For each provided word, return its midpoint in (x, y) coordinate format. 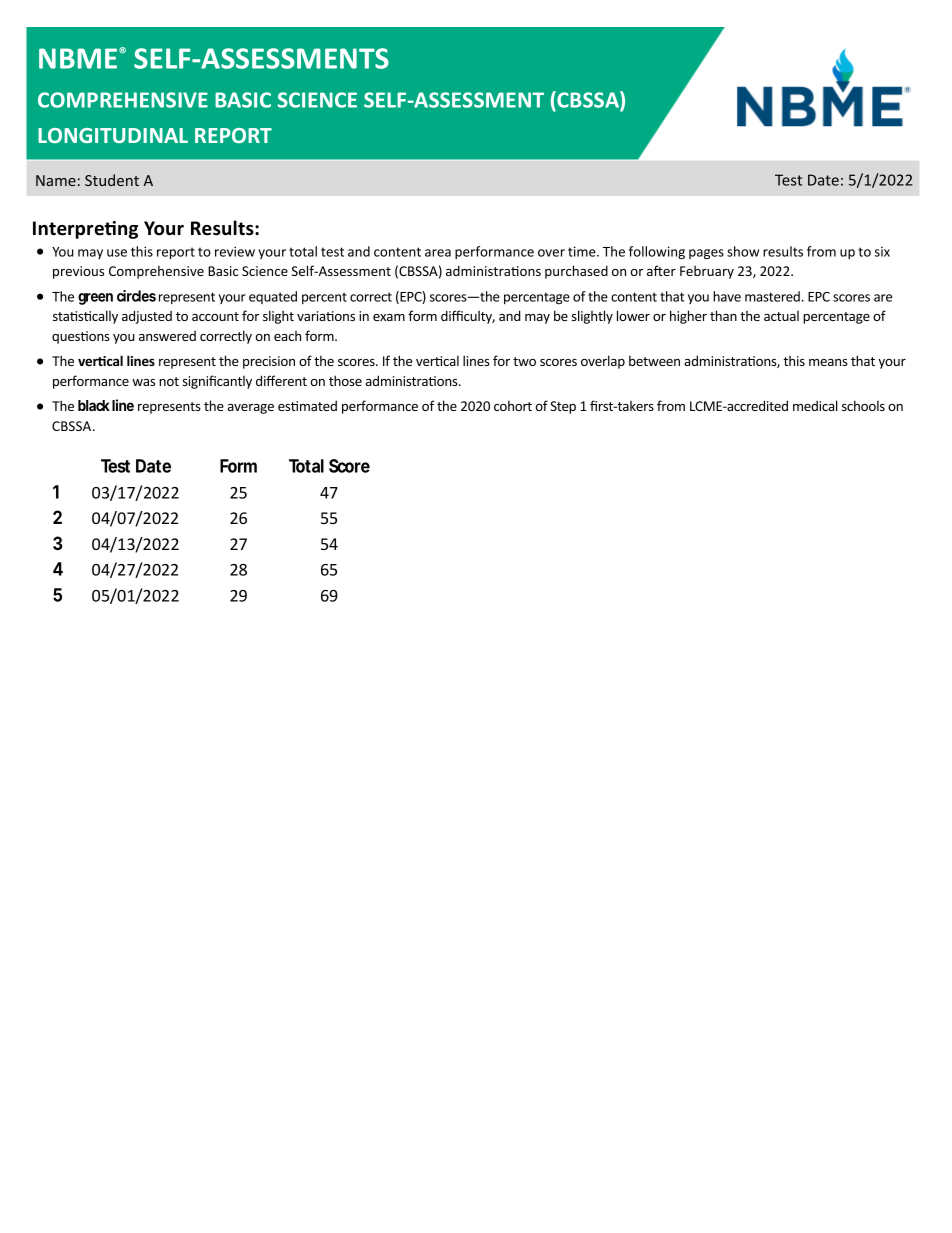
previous (78, 272)
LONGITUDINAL (113, 135)
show (743, 251)
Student (112, 180)
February (707, 272)
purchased (576, 272)
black (94, 405)
